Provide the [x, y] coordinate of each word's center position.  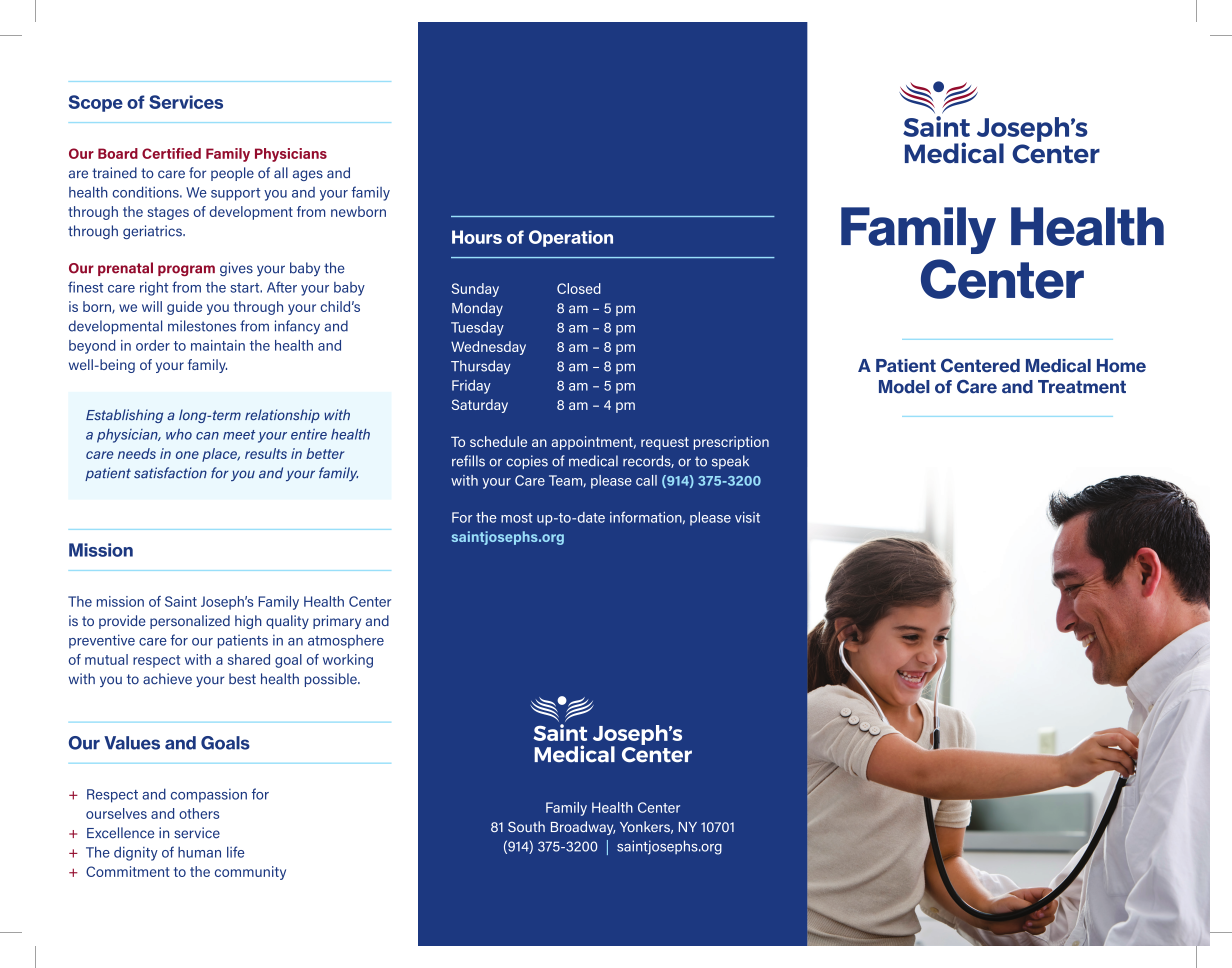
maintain [218, 345]
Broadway [583, 828]
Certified [171, 153]
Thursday [481, 367]
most [517, 518]
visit [747, 517]
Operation [571, 238]
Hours [477, 237]
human [199, 852]
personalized [190, 622]
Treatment [1082, 387]
